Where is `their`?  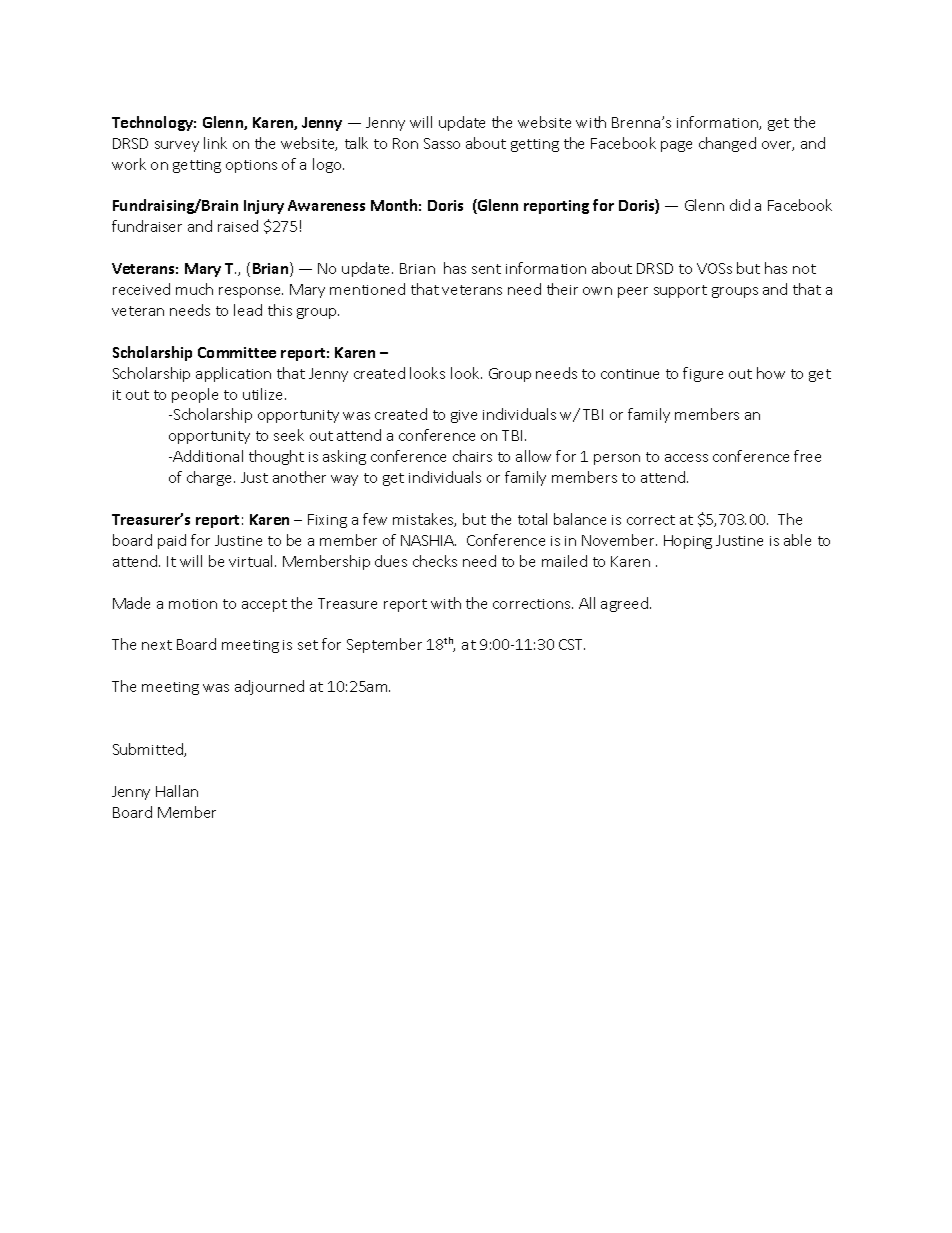
their is located at coordinates (562, 289).
